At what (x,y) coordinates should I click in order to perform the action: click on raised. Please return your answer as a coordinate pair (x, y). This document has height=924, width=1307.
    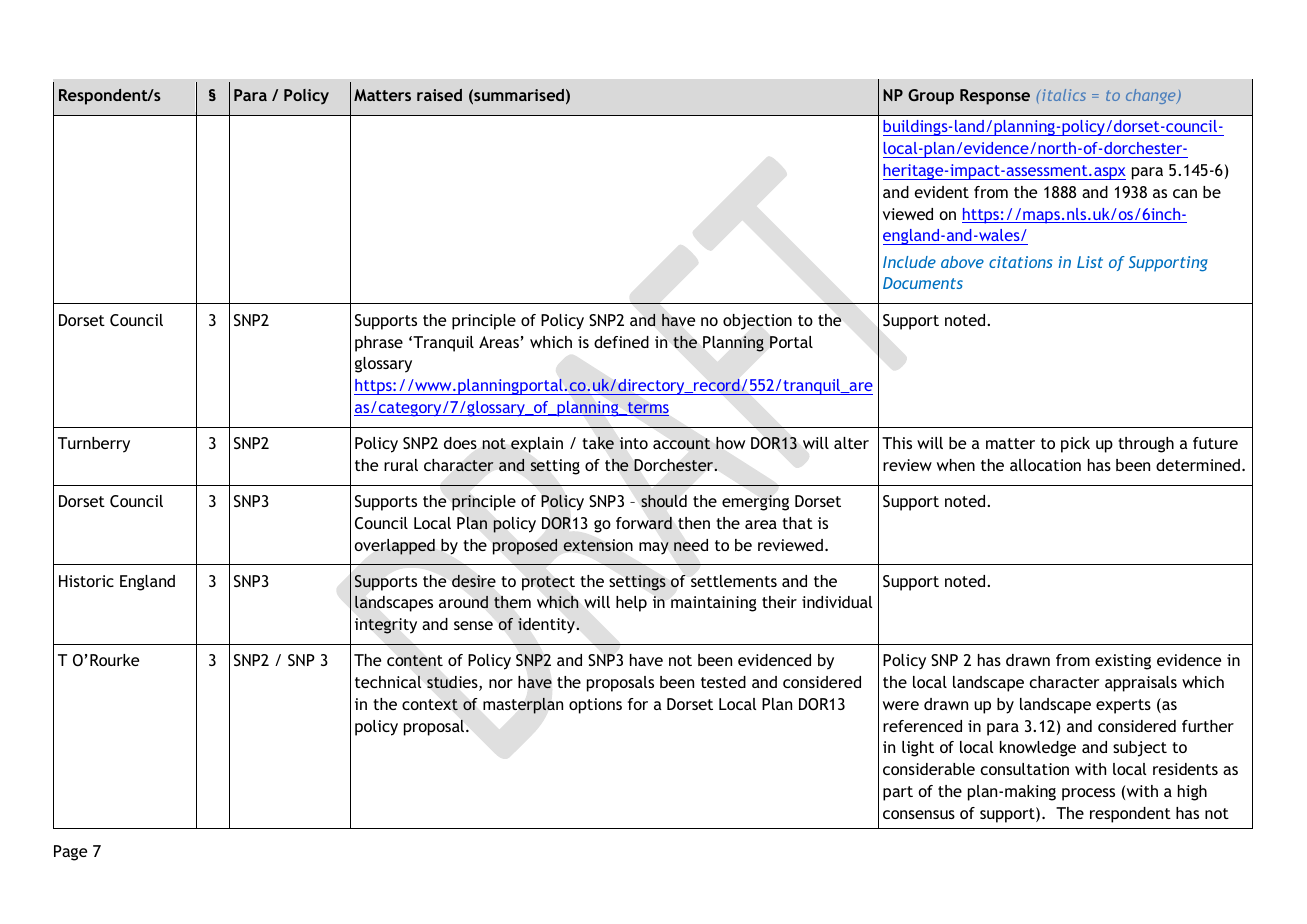
    Looking at the image, I should click on (439, 95).
